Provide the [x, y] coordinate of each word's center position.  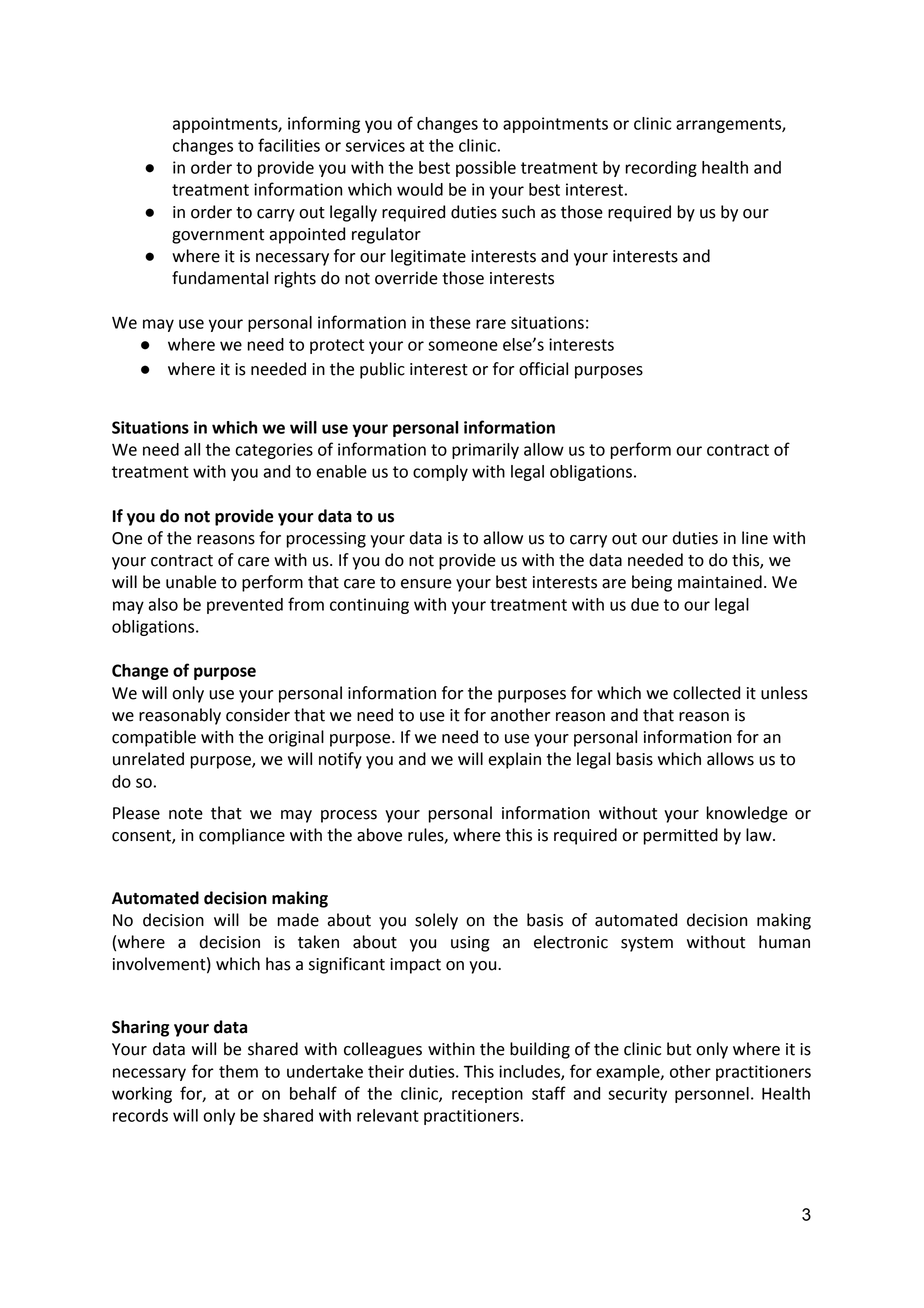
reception [487, 1095]
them [238, 1071]
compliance [242, 836]
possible [486, 169]
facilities [289, 145]
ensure [426, 584]
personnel [712, 1095]
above [379, 835]
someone [463, 346]
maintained [720, 582]
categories [274, 451]
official [543, 369]
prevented [245, 606]
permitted [680, 836]
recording [661, 169]
